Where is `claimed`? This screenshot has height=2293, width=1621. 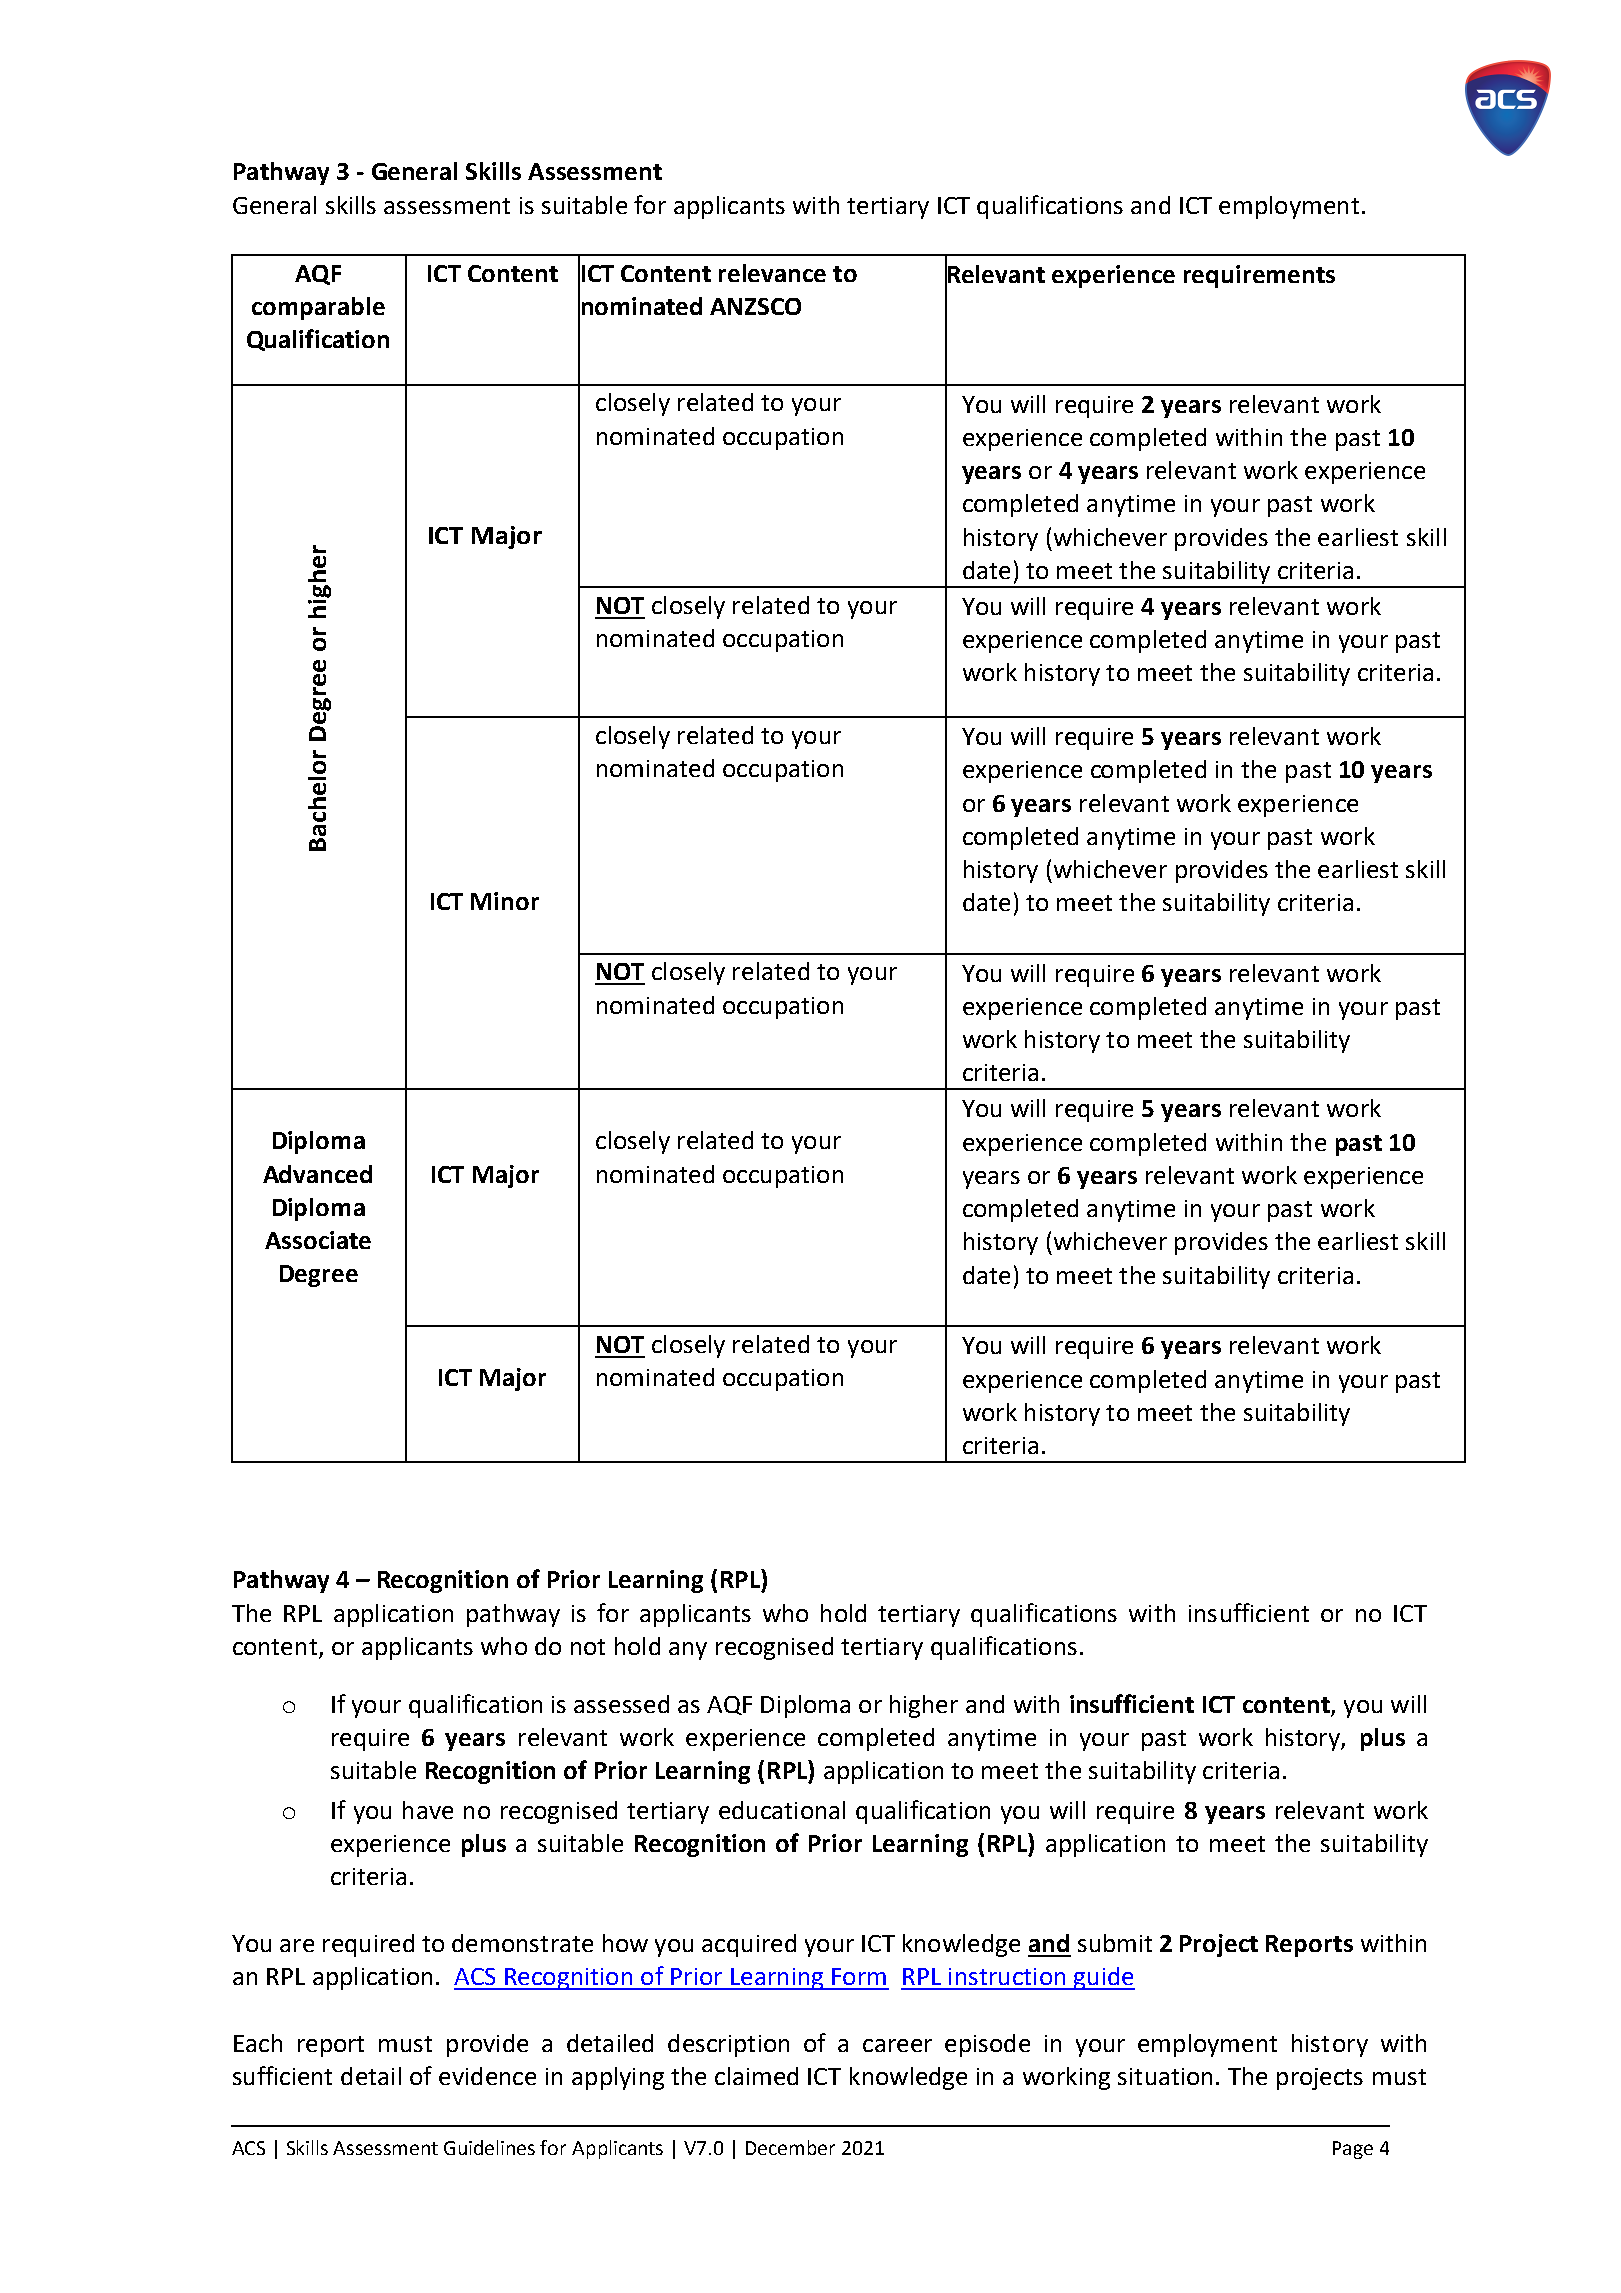
claimed is located at coordinates (756, 2076).
